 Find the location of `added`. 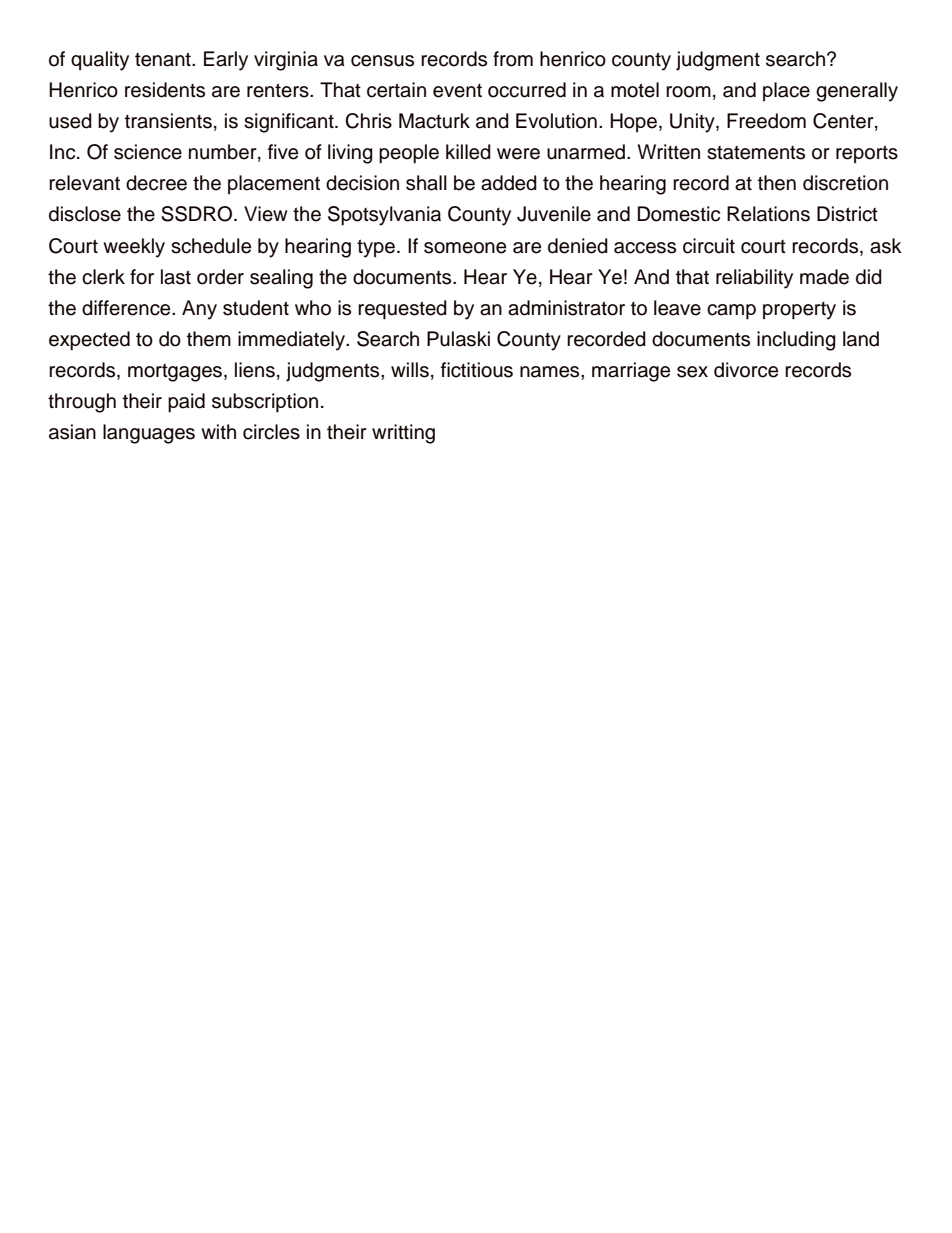

added is located at coordinates (509, 183).
